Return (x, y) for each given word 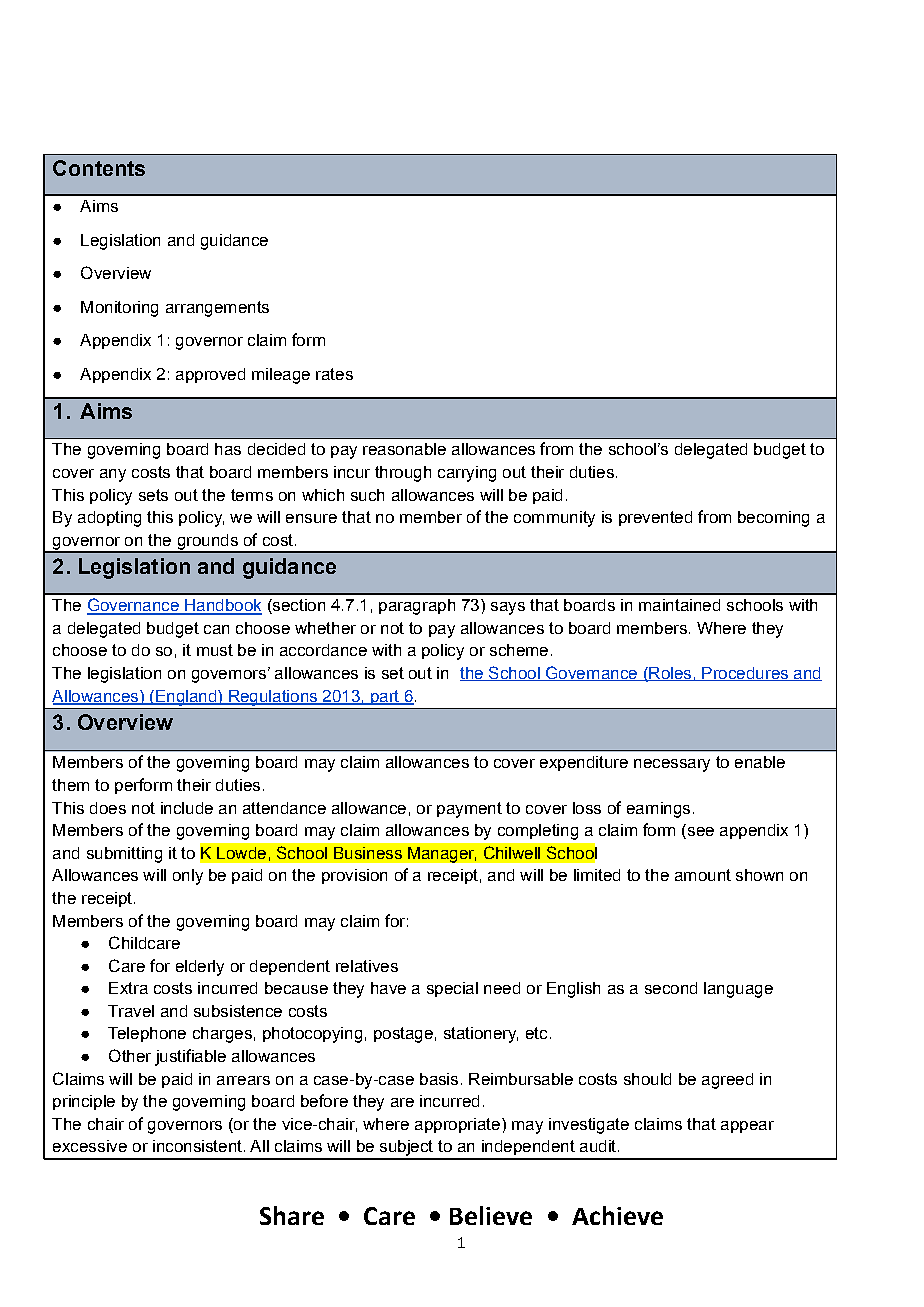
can (216, 629)
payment (469, 810)
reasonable (404, 449)
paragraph (417, 607)
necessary (672, 765)
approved (210, 375)
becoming (773, 519)
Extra (128, 988)
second (671, 988)
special (452, 989)
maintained (679, 605)
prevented (655, 518)
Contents (99, 168)
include (187, 808)
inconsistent (197, 1146)
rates (334, 374)
